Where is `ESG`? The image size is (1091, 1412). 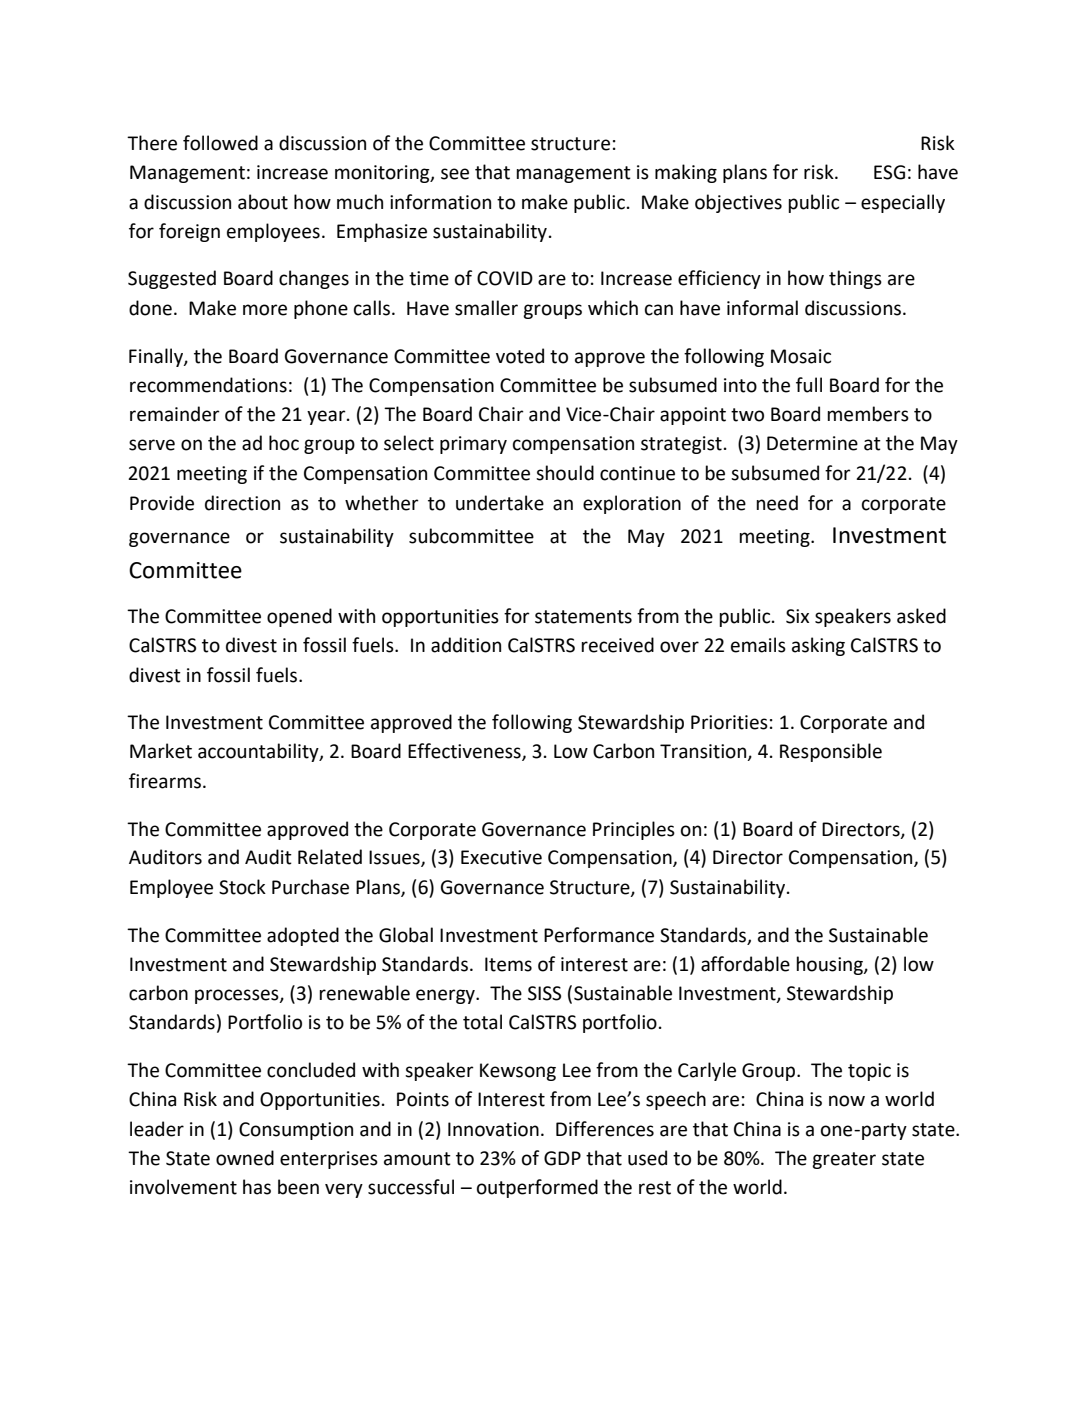
ESG is located at coordinates (889, 172).
